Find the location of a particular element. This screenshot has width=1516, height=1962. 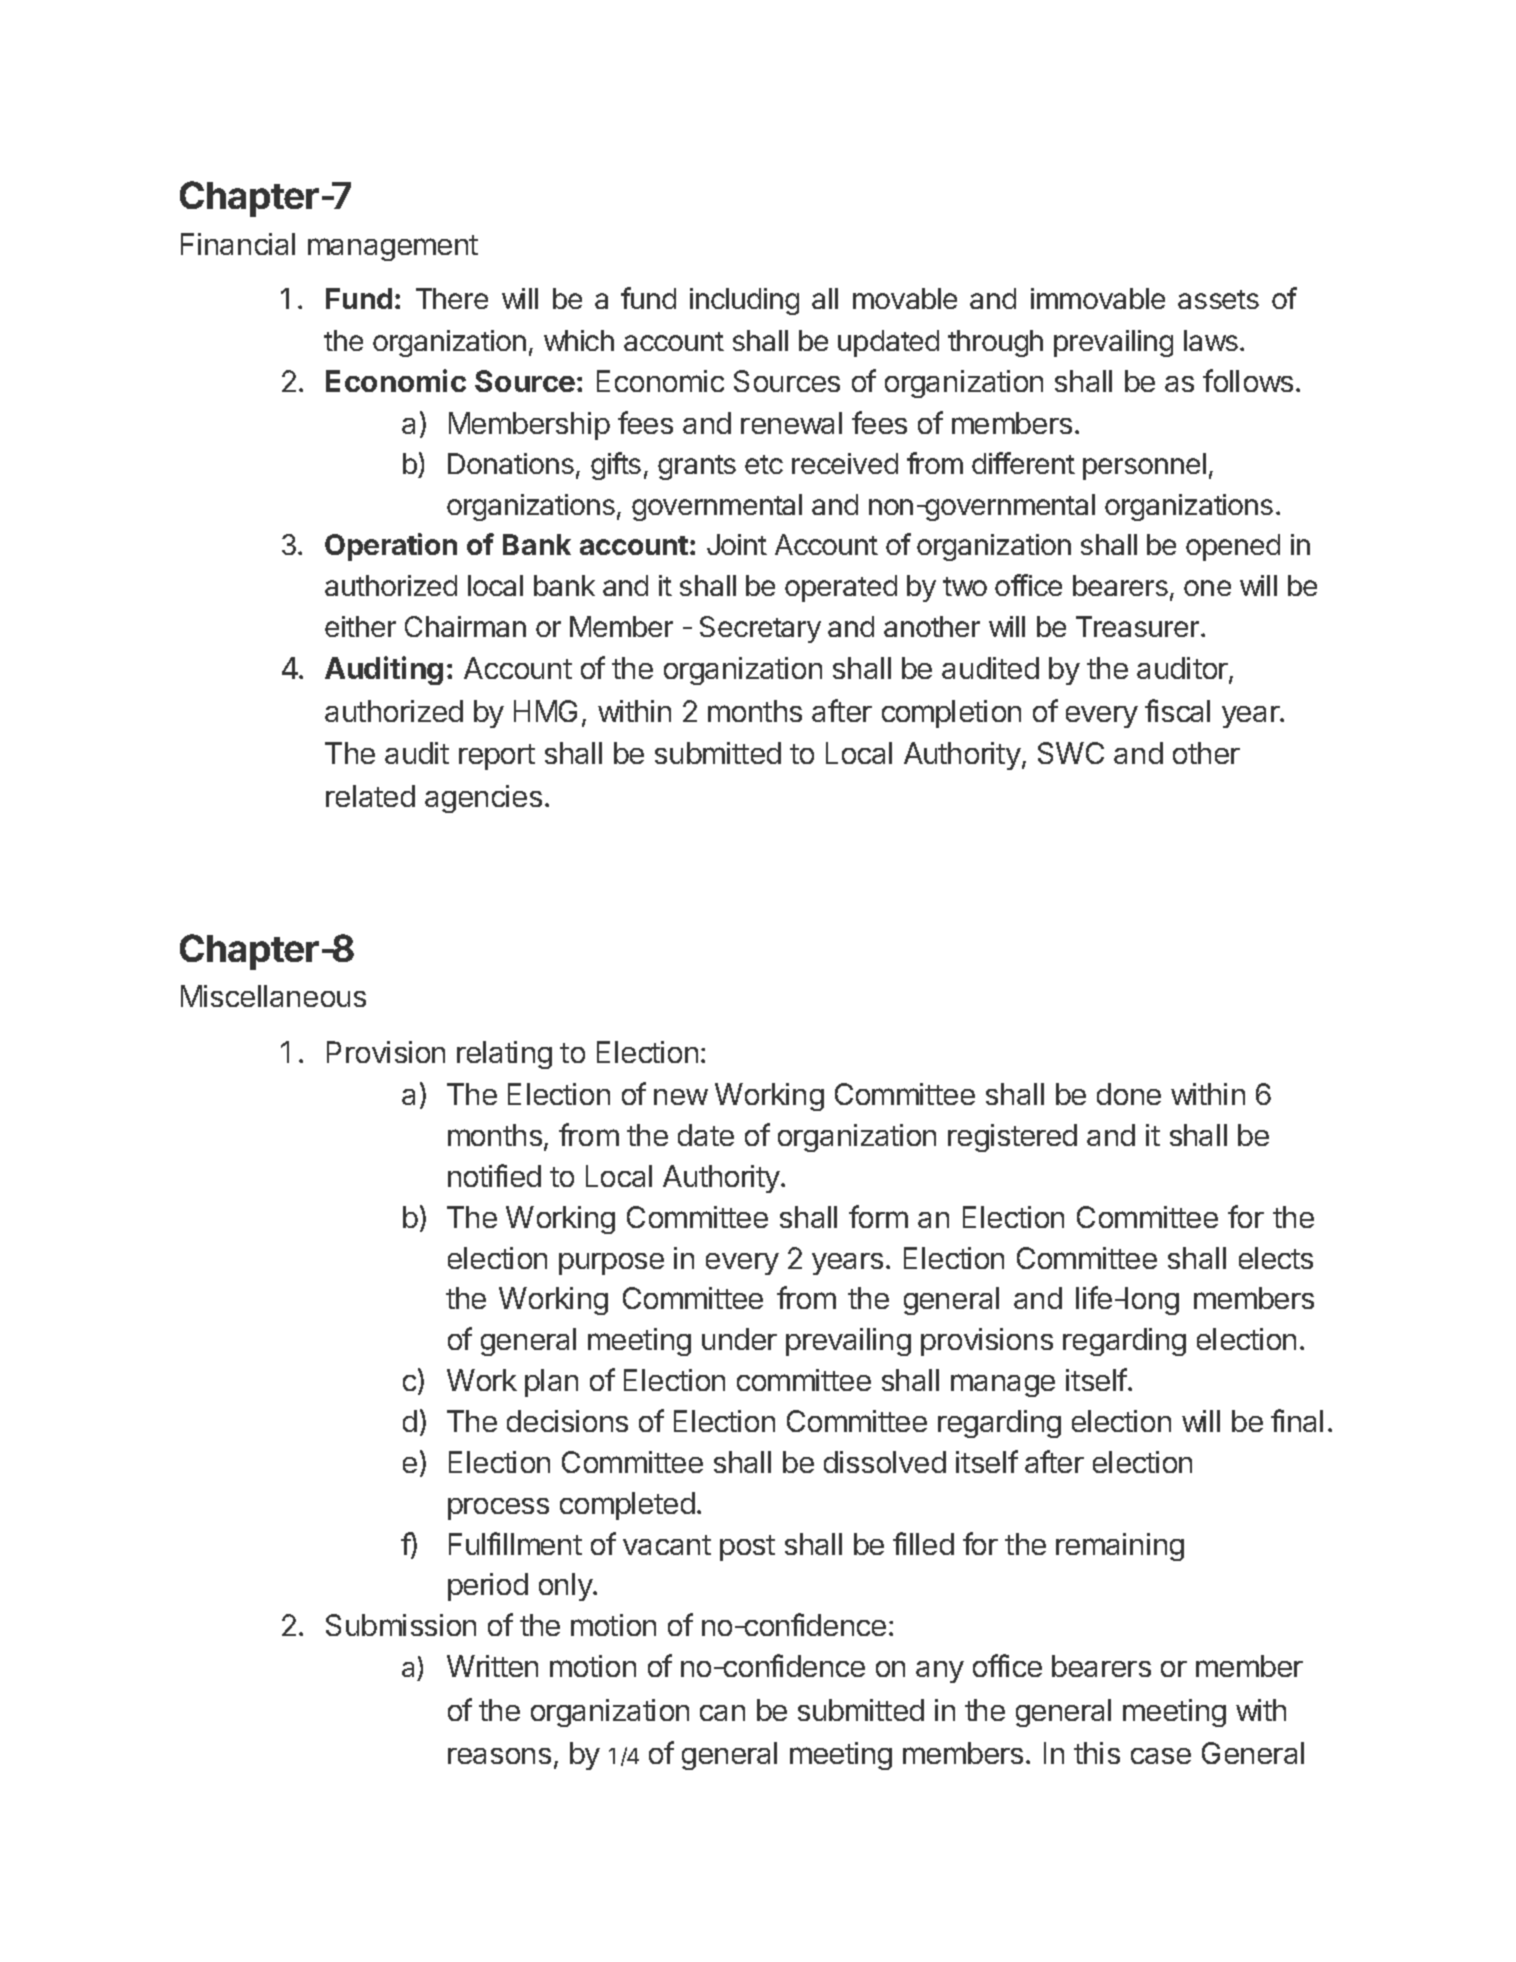

including is located at coordinates (744, 301).
